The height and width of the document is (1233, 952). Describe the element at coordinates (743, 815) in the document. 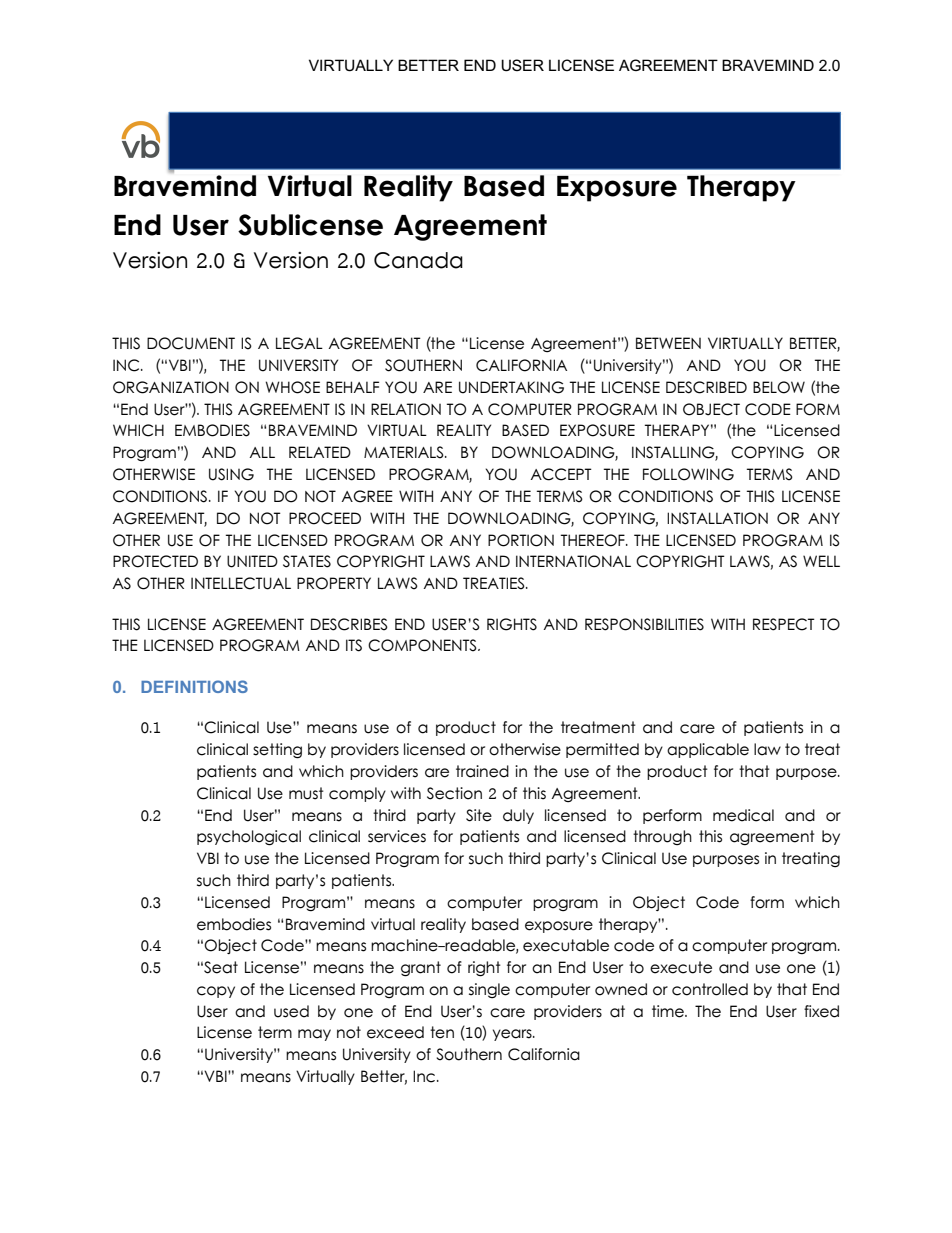

I see `medical` at that location.
